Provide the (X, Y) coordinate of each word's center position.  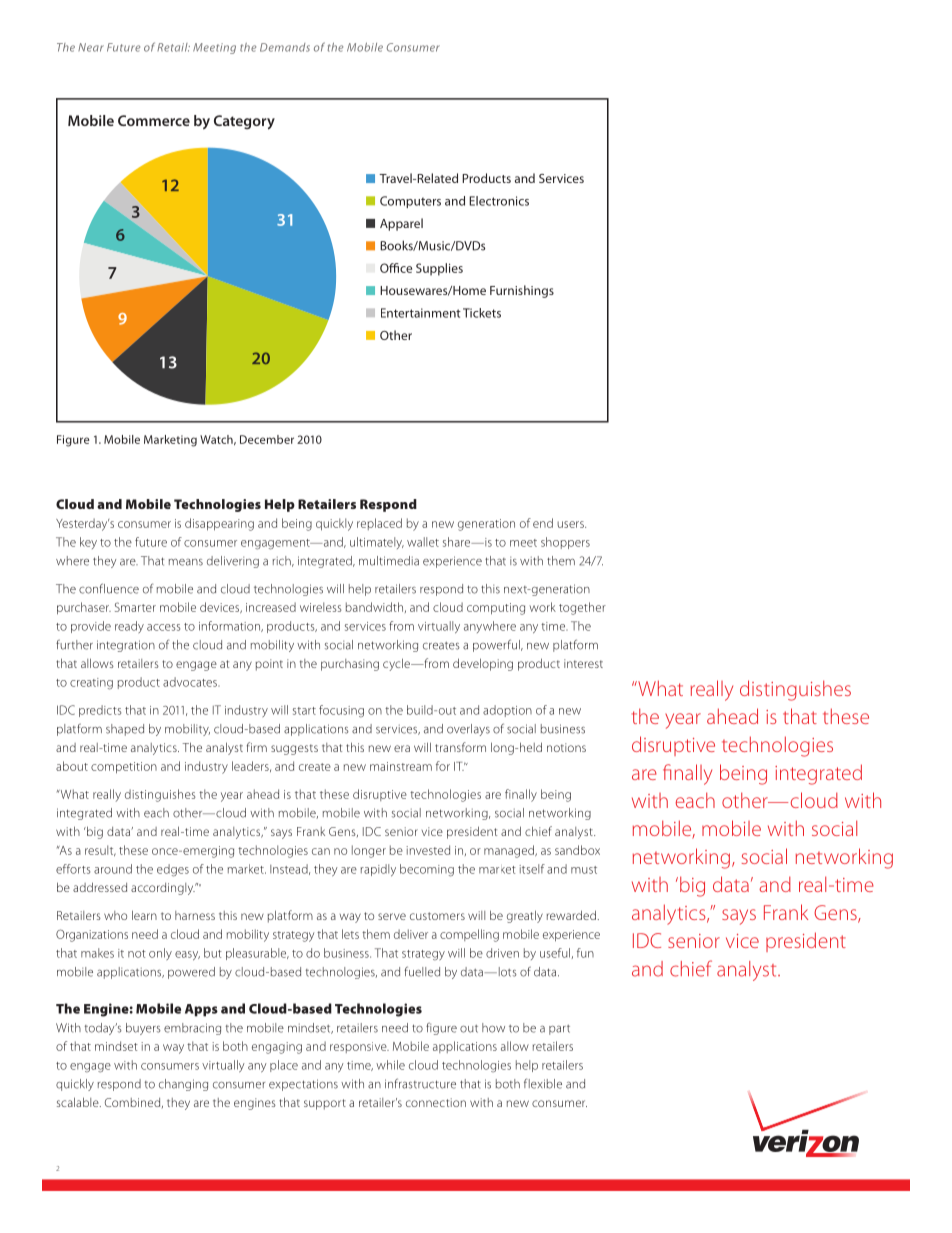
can (321, 851)
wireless (321, 607)
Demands (285, 47)
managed (510, 851)
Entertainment (421, 313)
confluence (109, 588)
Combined (134, 1103)
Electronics (499, 201)
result (100, 850)
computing (496, 609)
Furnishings (522, 291)
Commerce (154, 120)
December (267, 439)
